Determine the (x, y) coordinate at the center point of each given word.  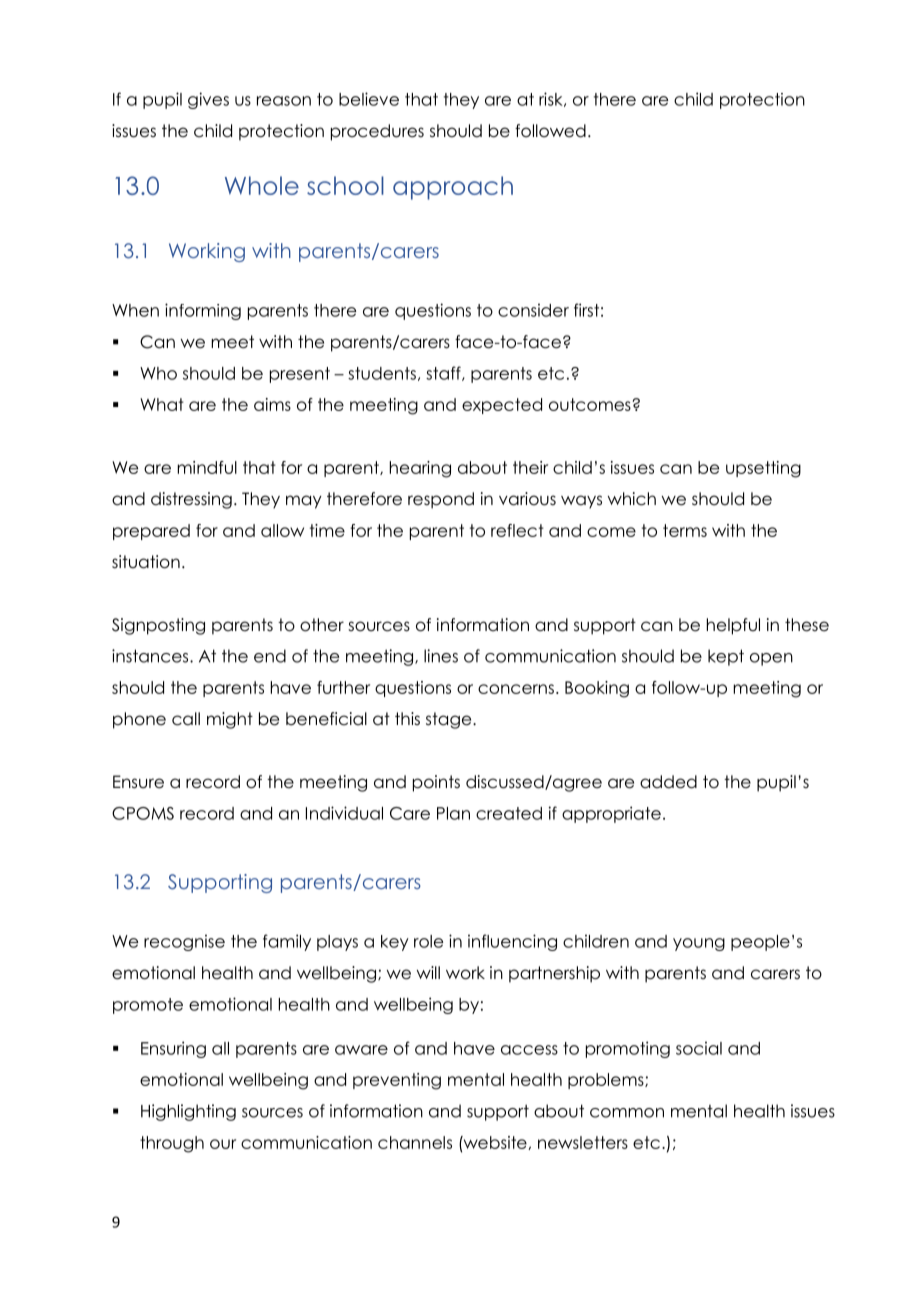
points (436, 783)
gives (208, 100)
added (668, 782)
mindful (207, 467)
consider (533, 310)
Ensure (138, 782)
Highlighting (188, 1112)
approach (453, 188)
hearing (420, 469)
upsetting (763, 469)
